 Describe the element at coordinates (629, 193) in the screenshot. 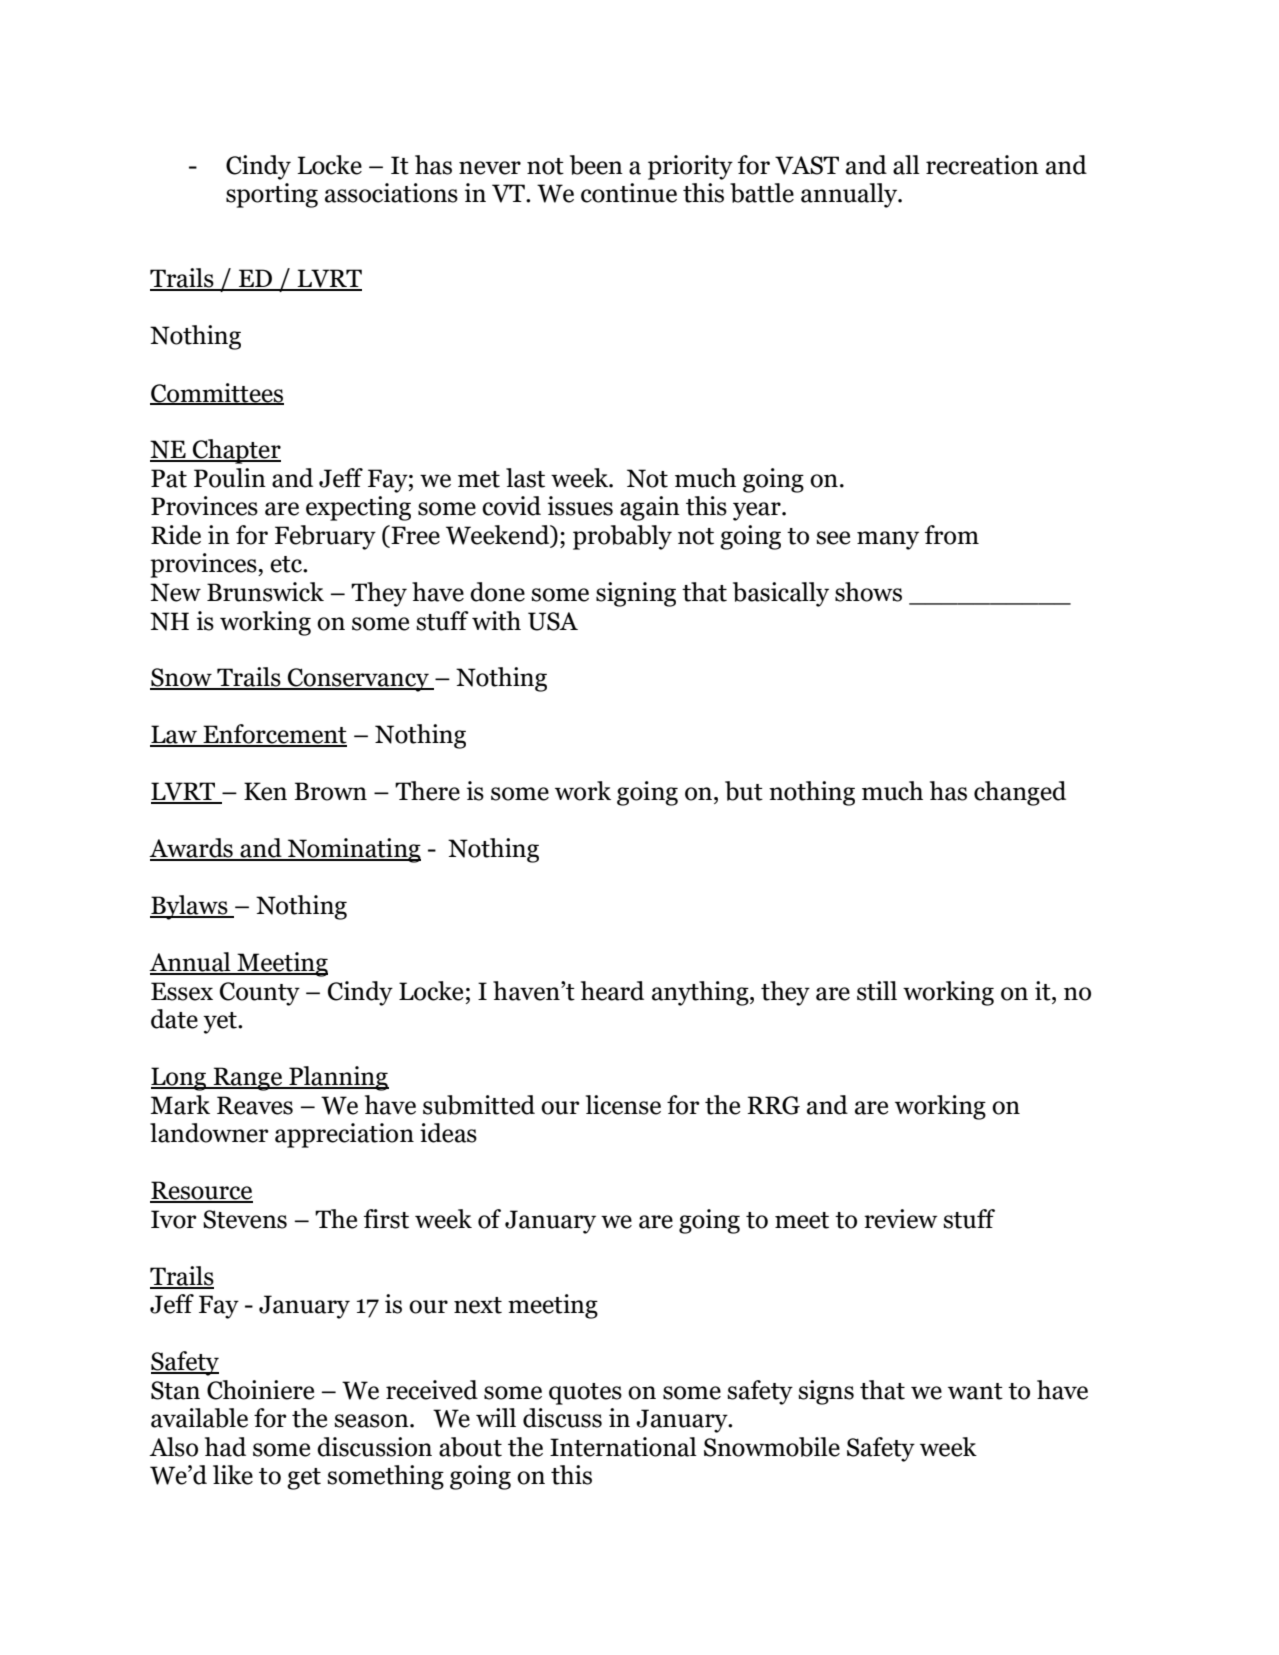

I see `continue` at that location.
